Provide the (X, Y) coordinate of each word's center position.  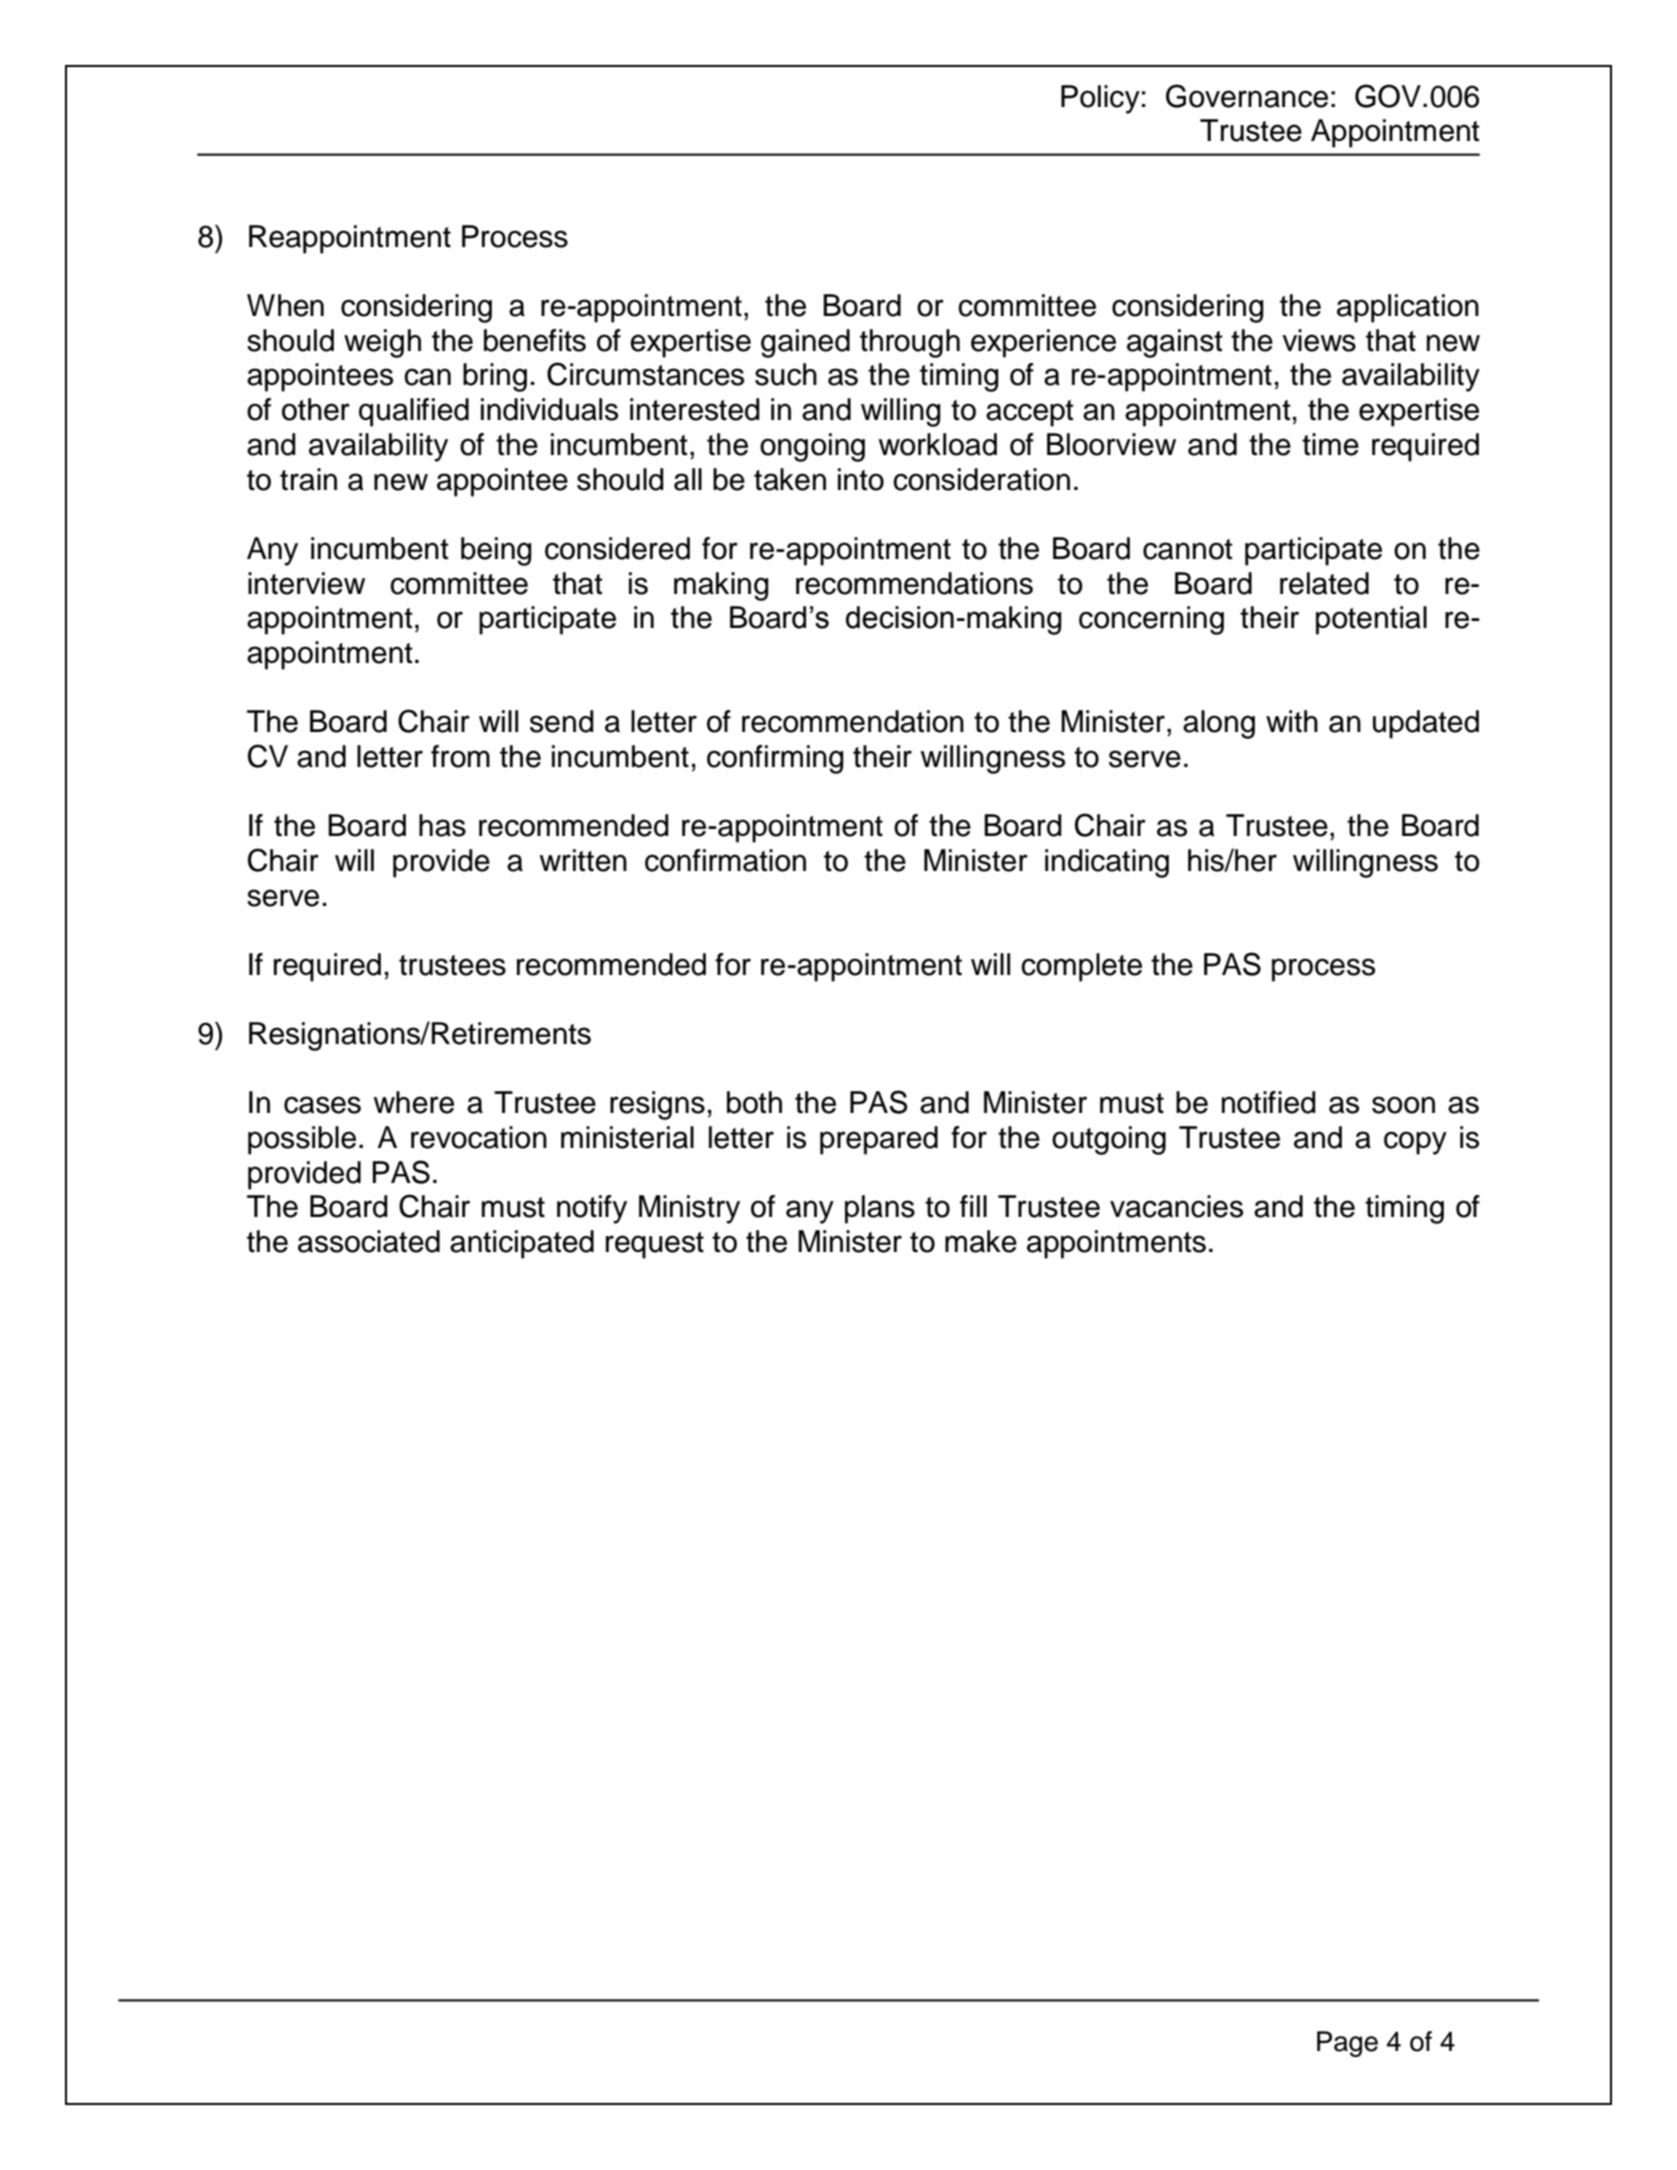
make (981, 1241)
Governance (1247, 96)
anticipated (522, 1244)
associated (369, 1241)
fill (973, 1206)
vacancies (1176, 1206)
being (496, 551)
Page (1347, 2044)
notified (1269, 1102)
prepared (879, 1140)
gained (805, 343)
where (414, 1102)
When (285, 305)
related (1324, 583)
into (861, 479)
